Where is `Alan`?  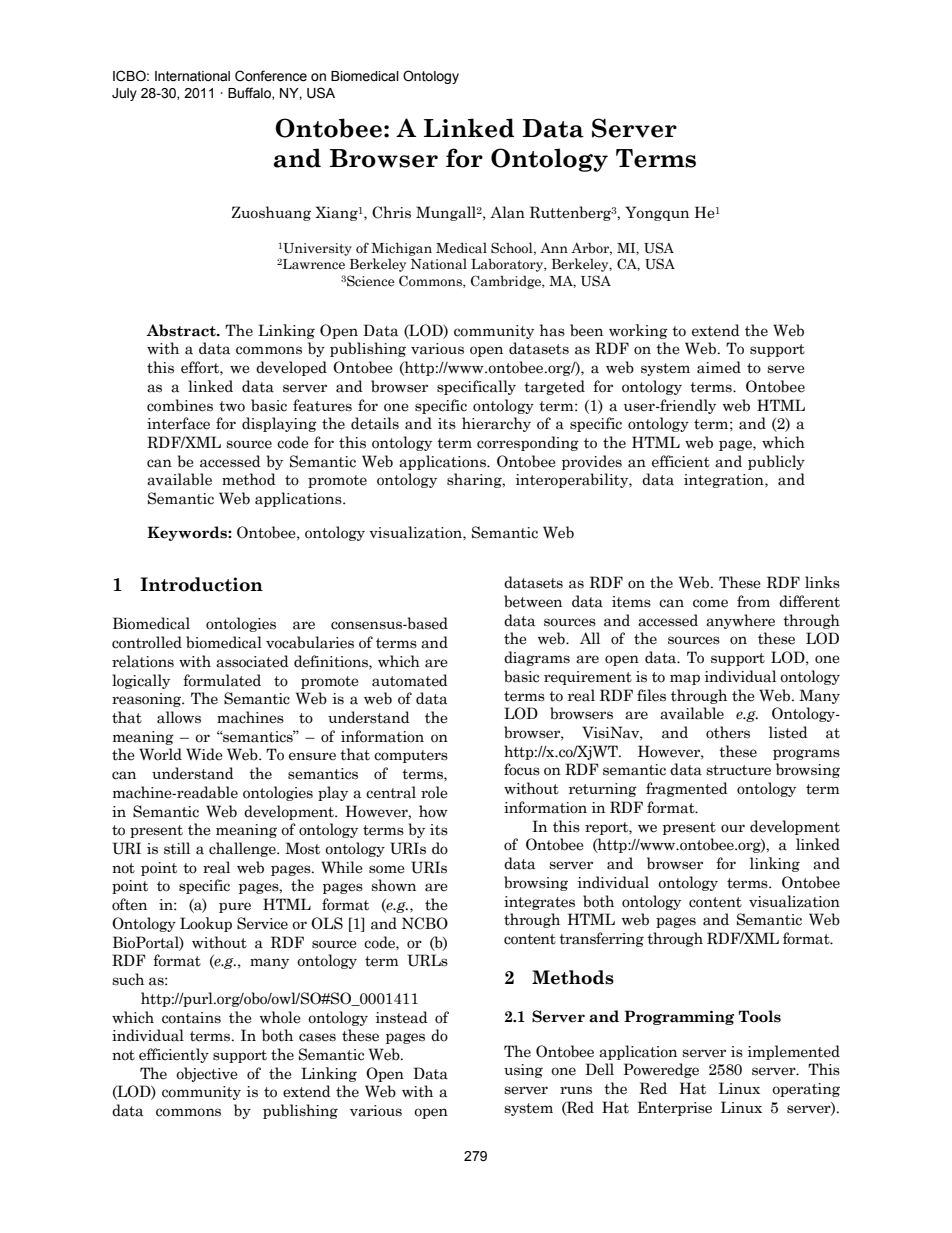 Alan is located at coordinates (507, 212).
